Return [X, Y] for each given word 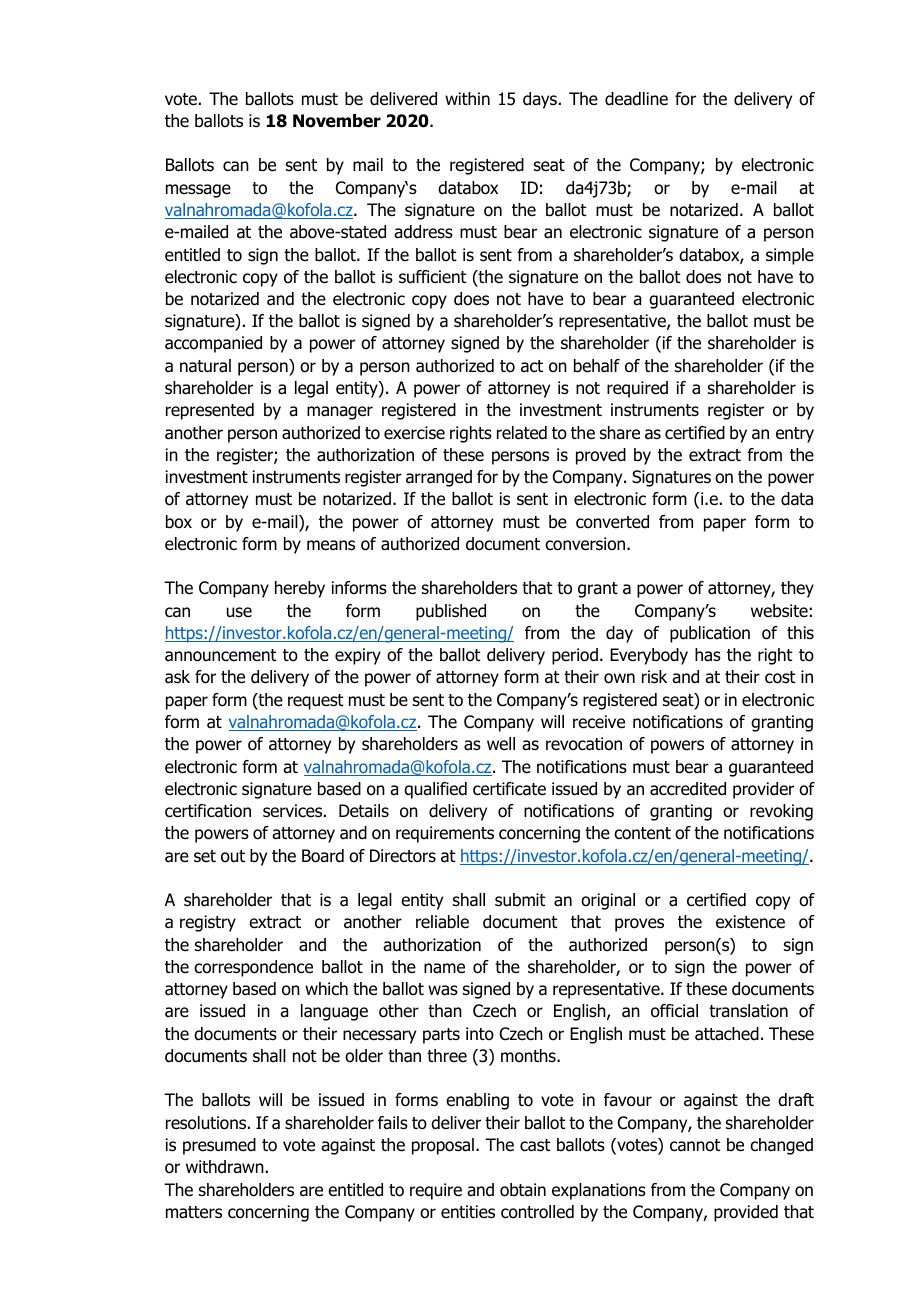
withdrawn [225, 1167]
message [198, 191]
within [467, 98]
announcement [221, 655]
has [708, 655]
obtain [523, 1190]
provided [746, 1213]
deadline [636, 99]
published [451, 612]
